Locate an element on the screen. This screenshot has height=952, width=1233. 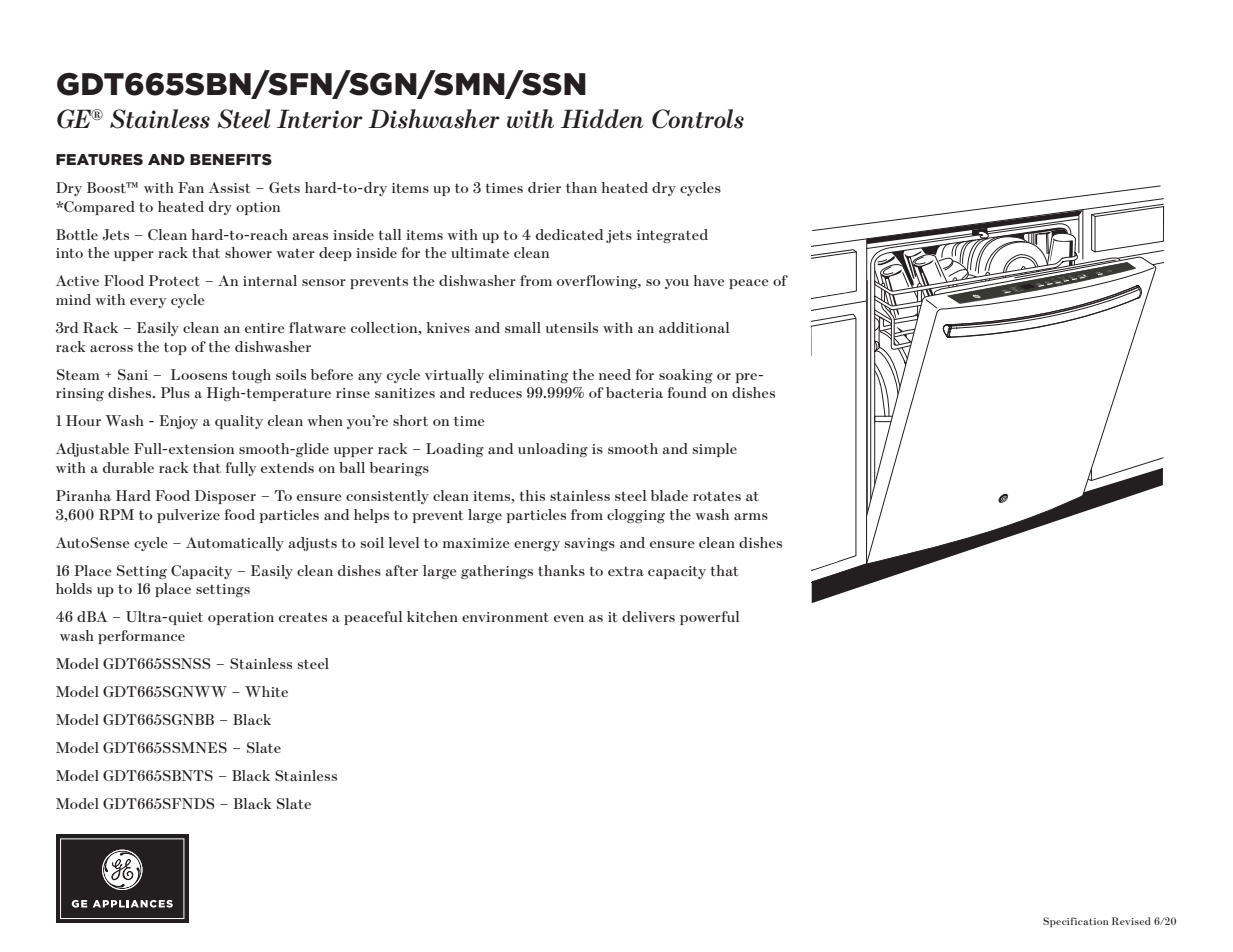
Plus is located at coordinates (175, 392).
